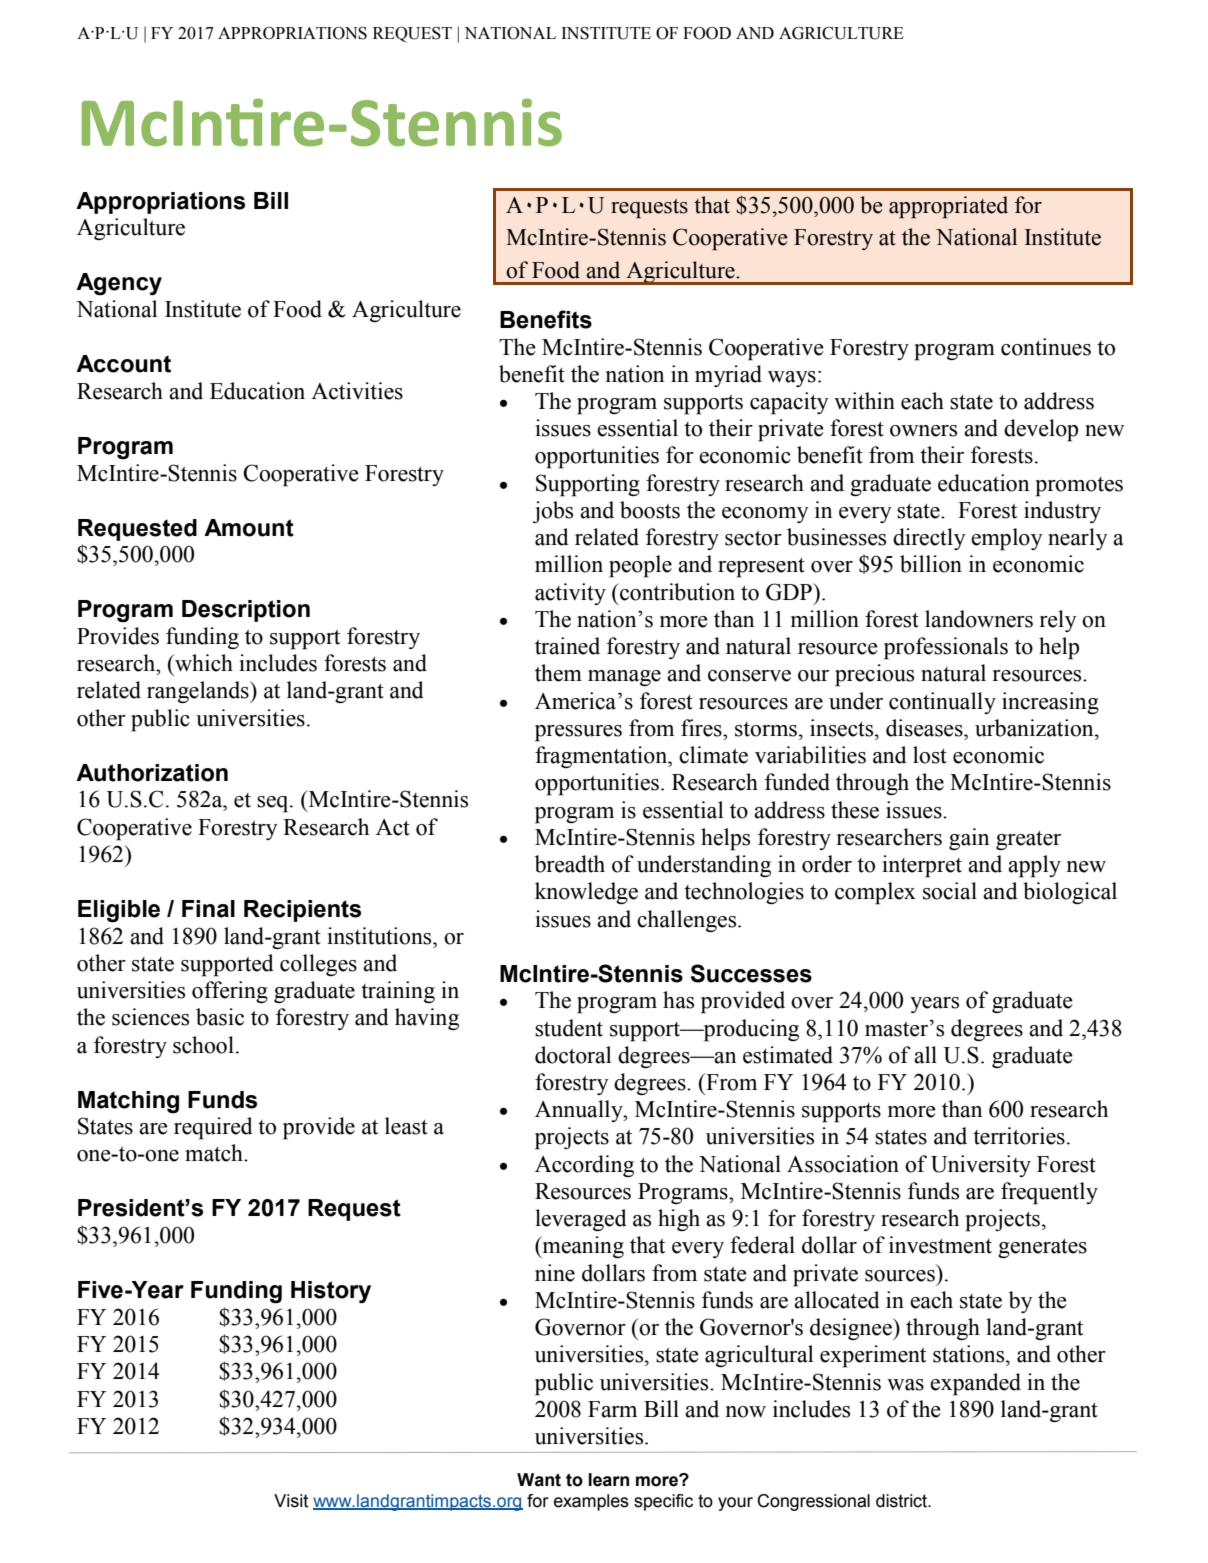  Describe the element at coordinates (728, 376) in the screenshot. I see `myriad` at that location.
